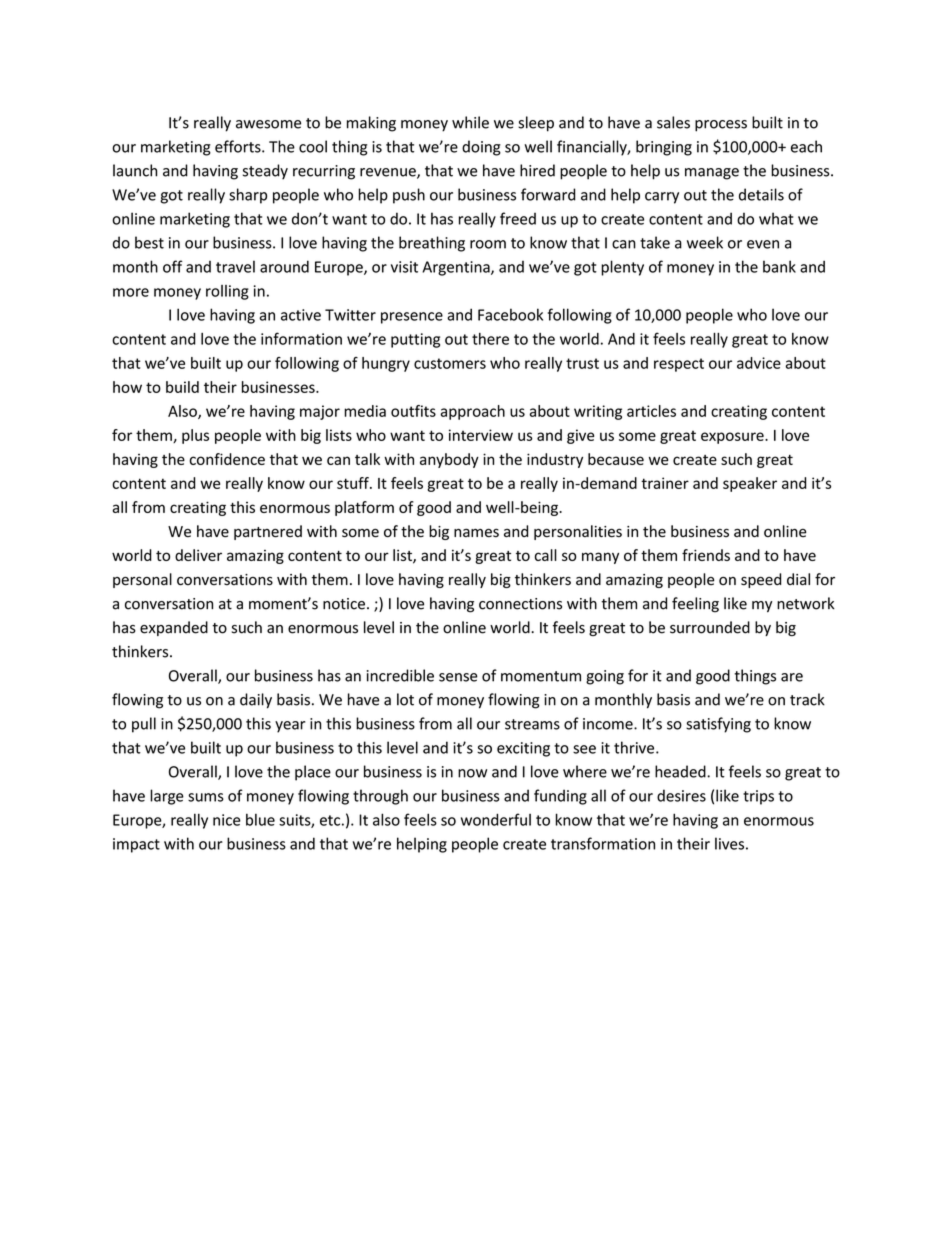 This document has height=1233, width=952. Describe the element at coordinates (198, 555) in the document. I see `deliver` at that location.
